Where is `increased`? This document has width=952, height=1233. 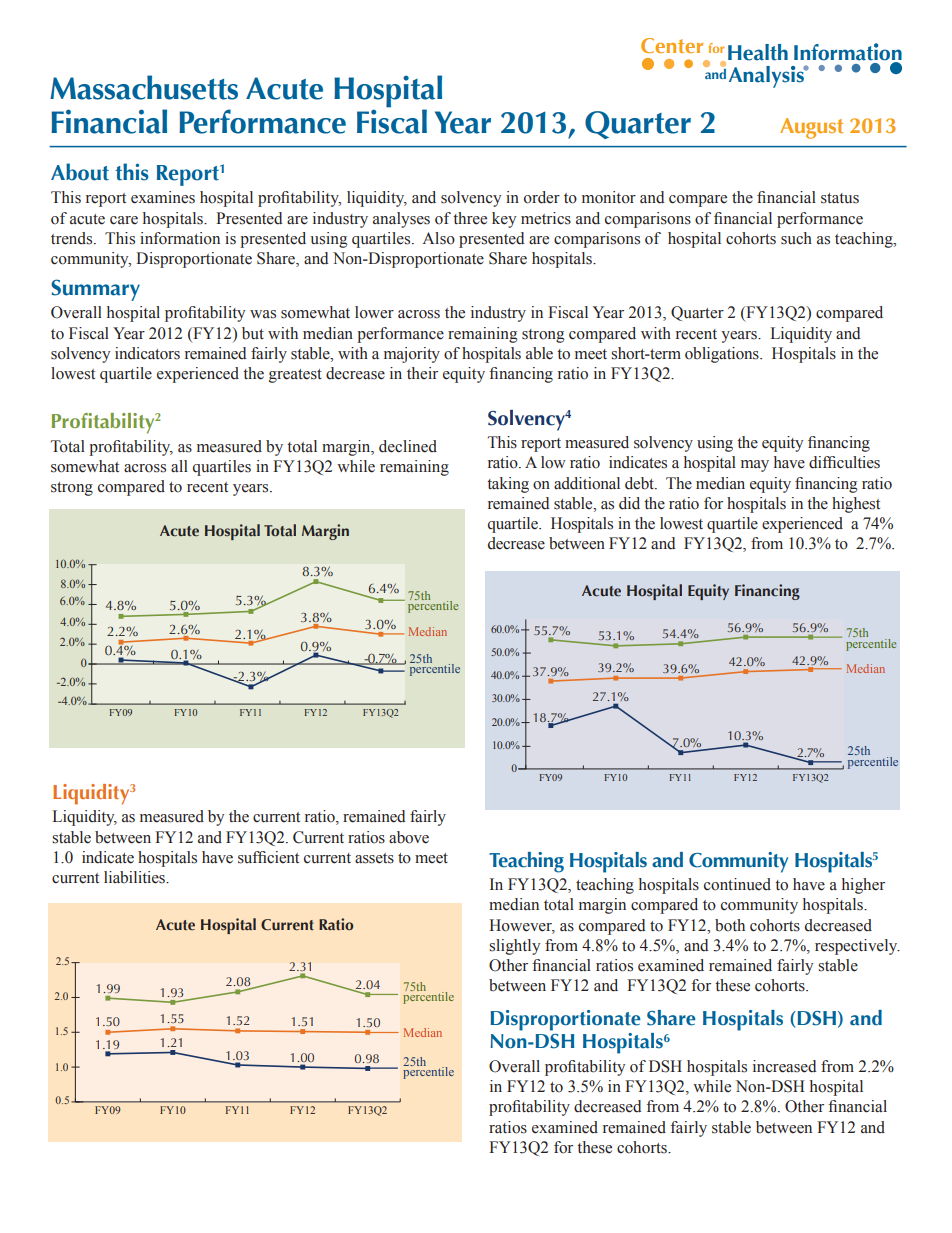
increased is located at coordinates (784, 1066).
